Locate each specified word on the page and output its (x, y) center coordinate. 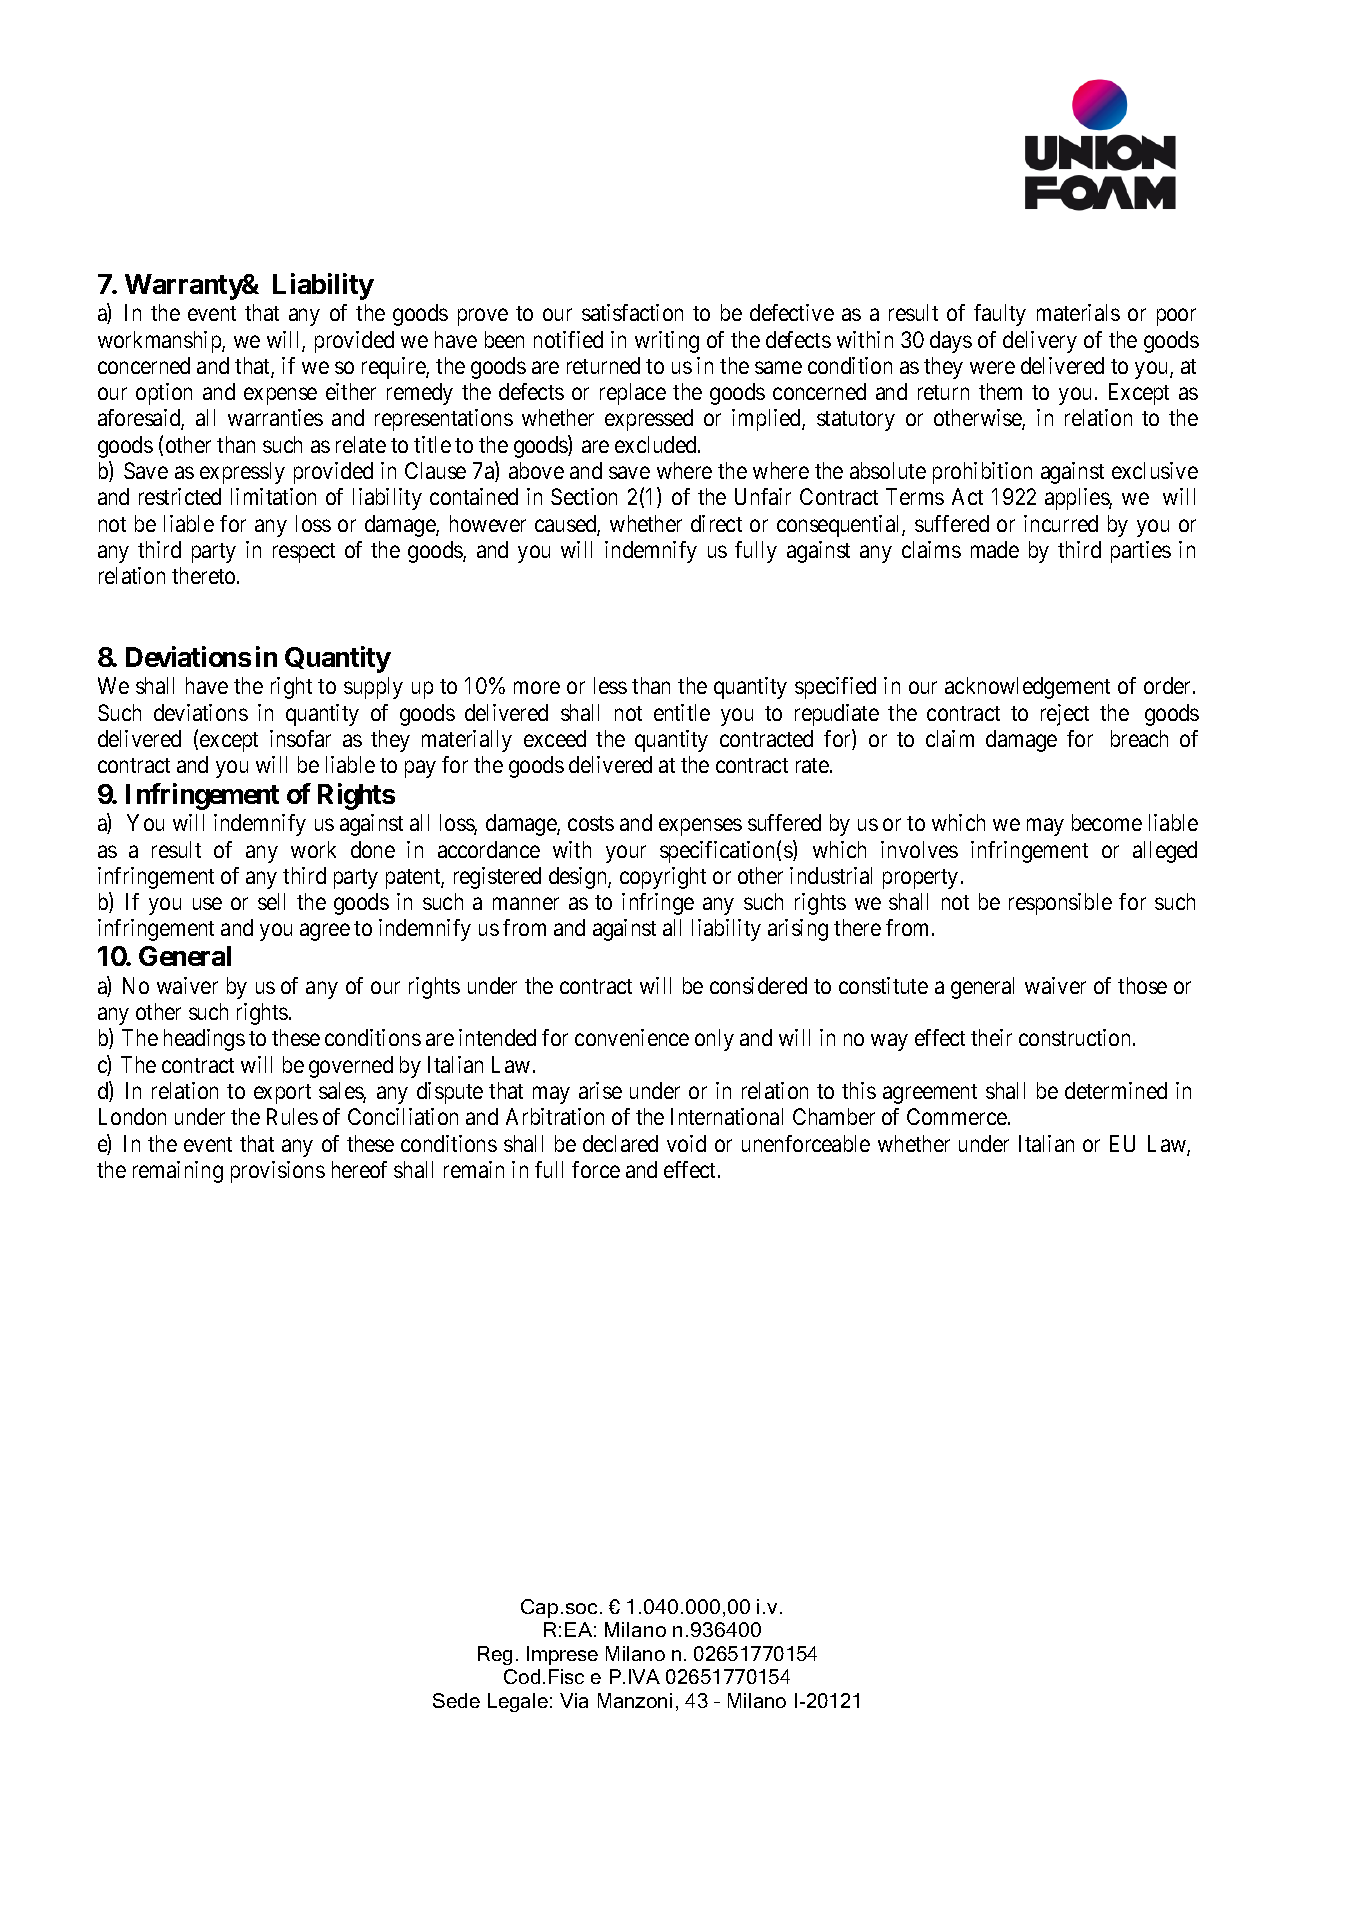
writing (667, 342)
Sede (456, 1700)
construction (1076, 1037)
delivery (1040, 342)
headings (204, 1040)
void (686, 1143)
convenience (632, 1037)
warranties (275, 417)
